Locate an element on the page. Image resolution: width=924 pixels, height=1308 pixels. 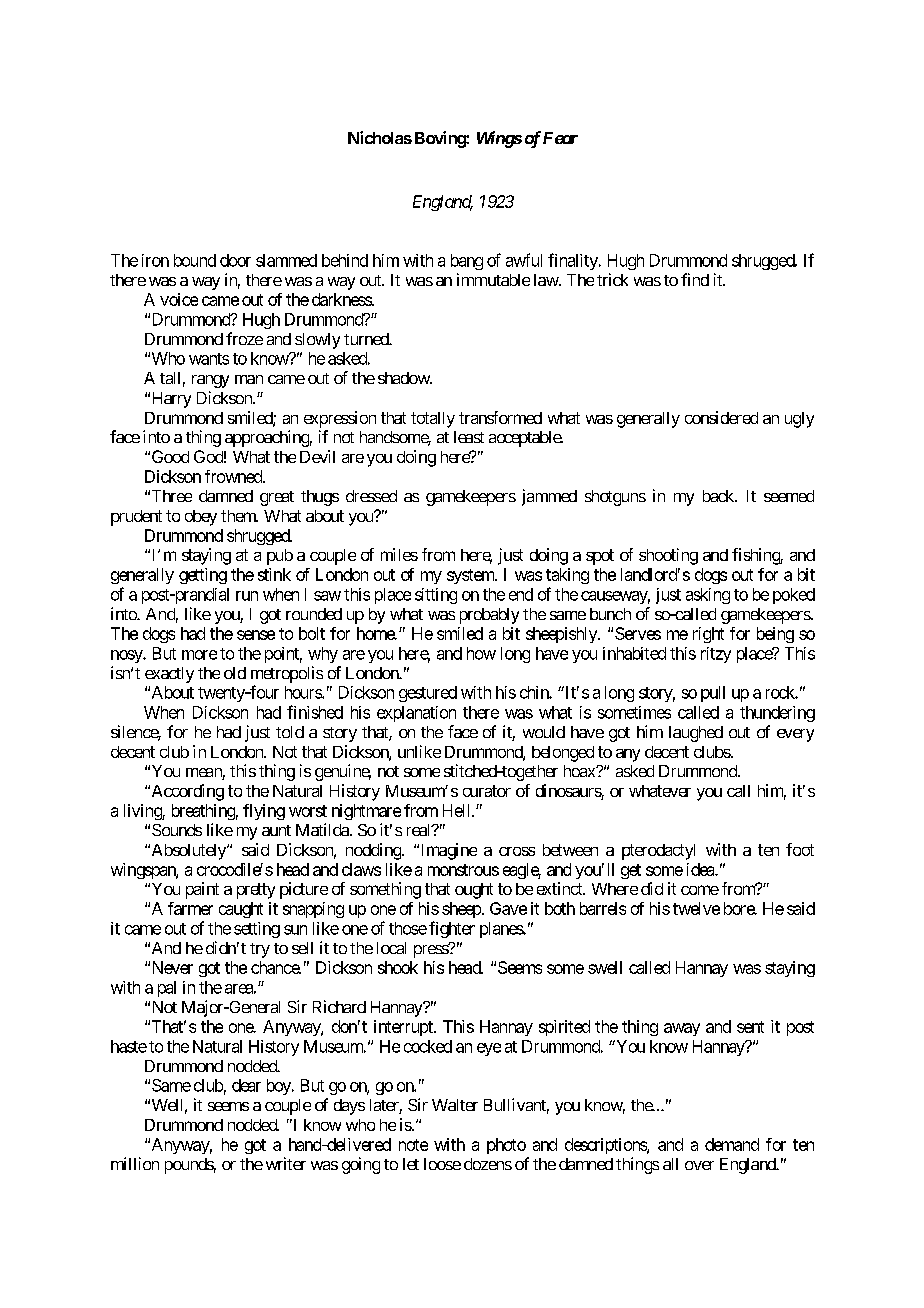
shooting is located at coordinates (668, 556).
